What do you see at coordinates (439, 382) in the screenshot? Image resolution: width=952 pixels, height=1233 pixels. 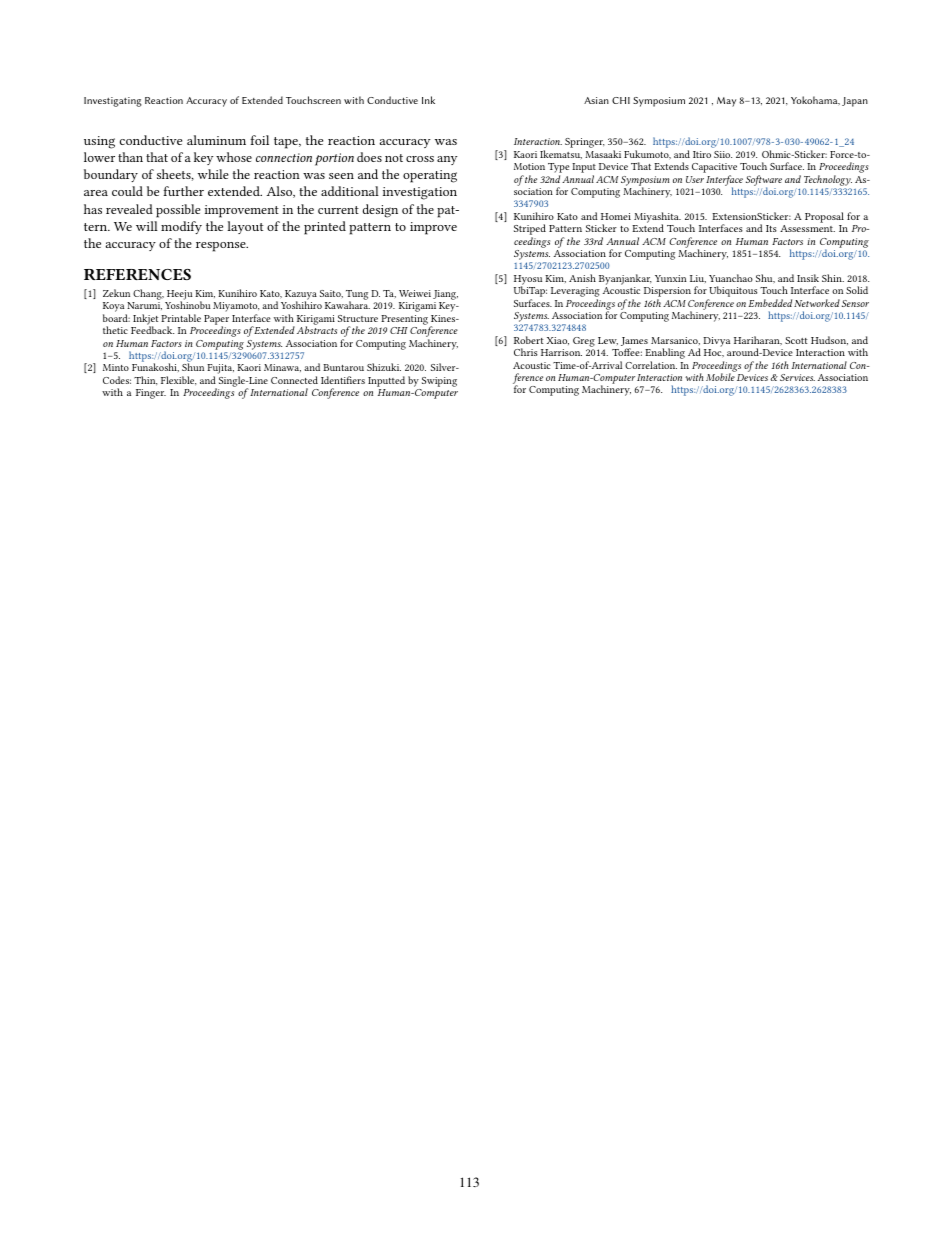 I see `Swiping` at bounding box center [439, 382].
